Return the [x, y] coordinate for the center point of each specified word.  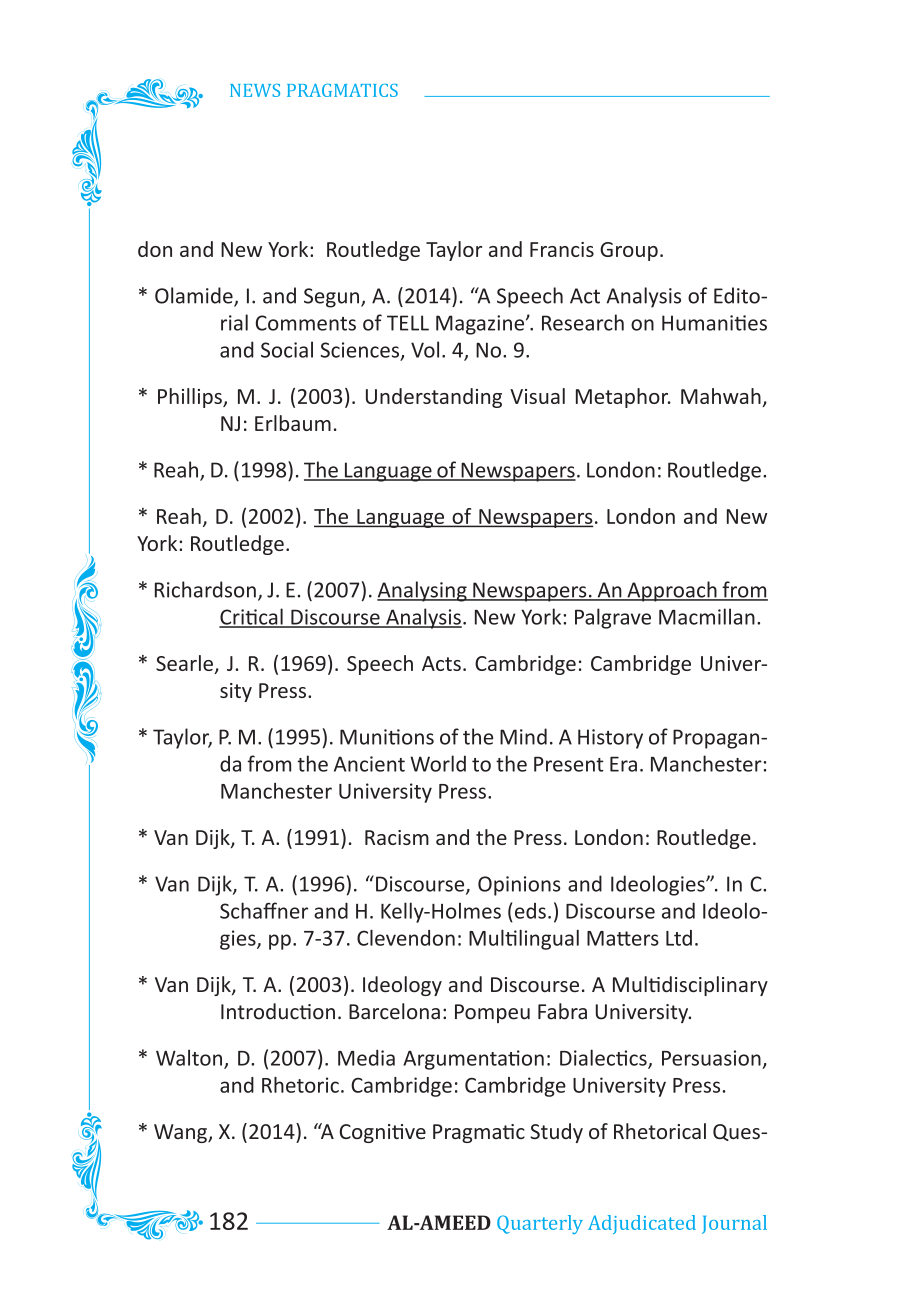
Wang [181, 1133]
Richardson [205, 589]
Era [623, 764]
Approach [672, 591]
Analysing [423, 591]
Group [629, 251]
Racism [397, 837]
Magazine [481, 325]
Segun [333, 298]
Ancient [369, 764]
